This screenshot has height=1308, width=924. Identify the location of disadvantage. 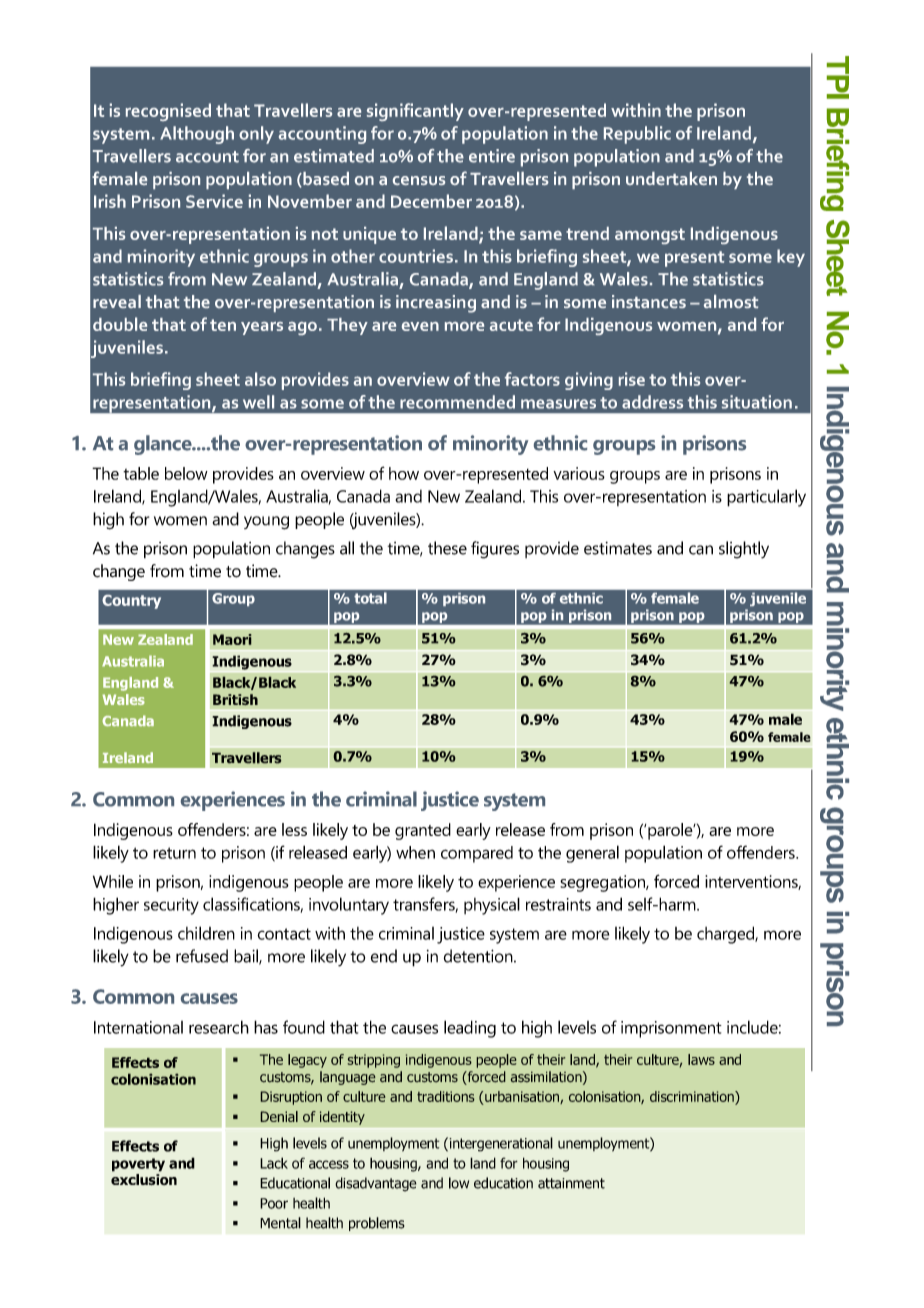
(376, 1184).
